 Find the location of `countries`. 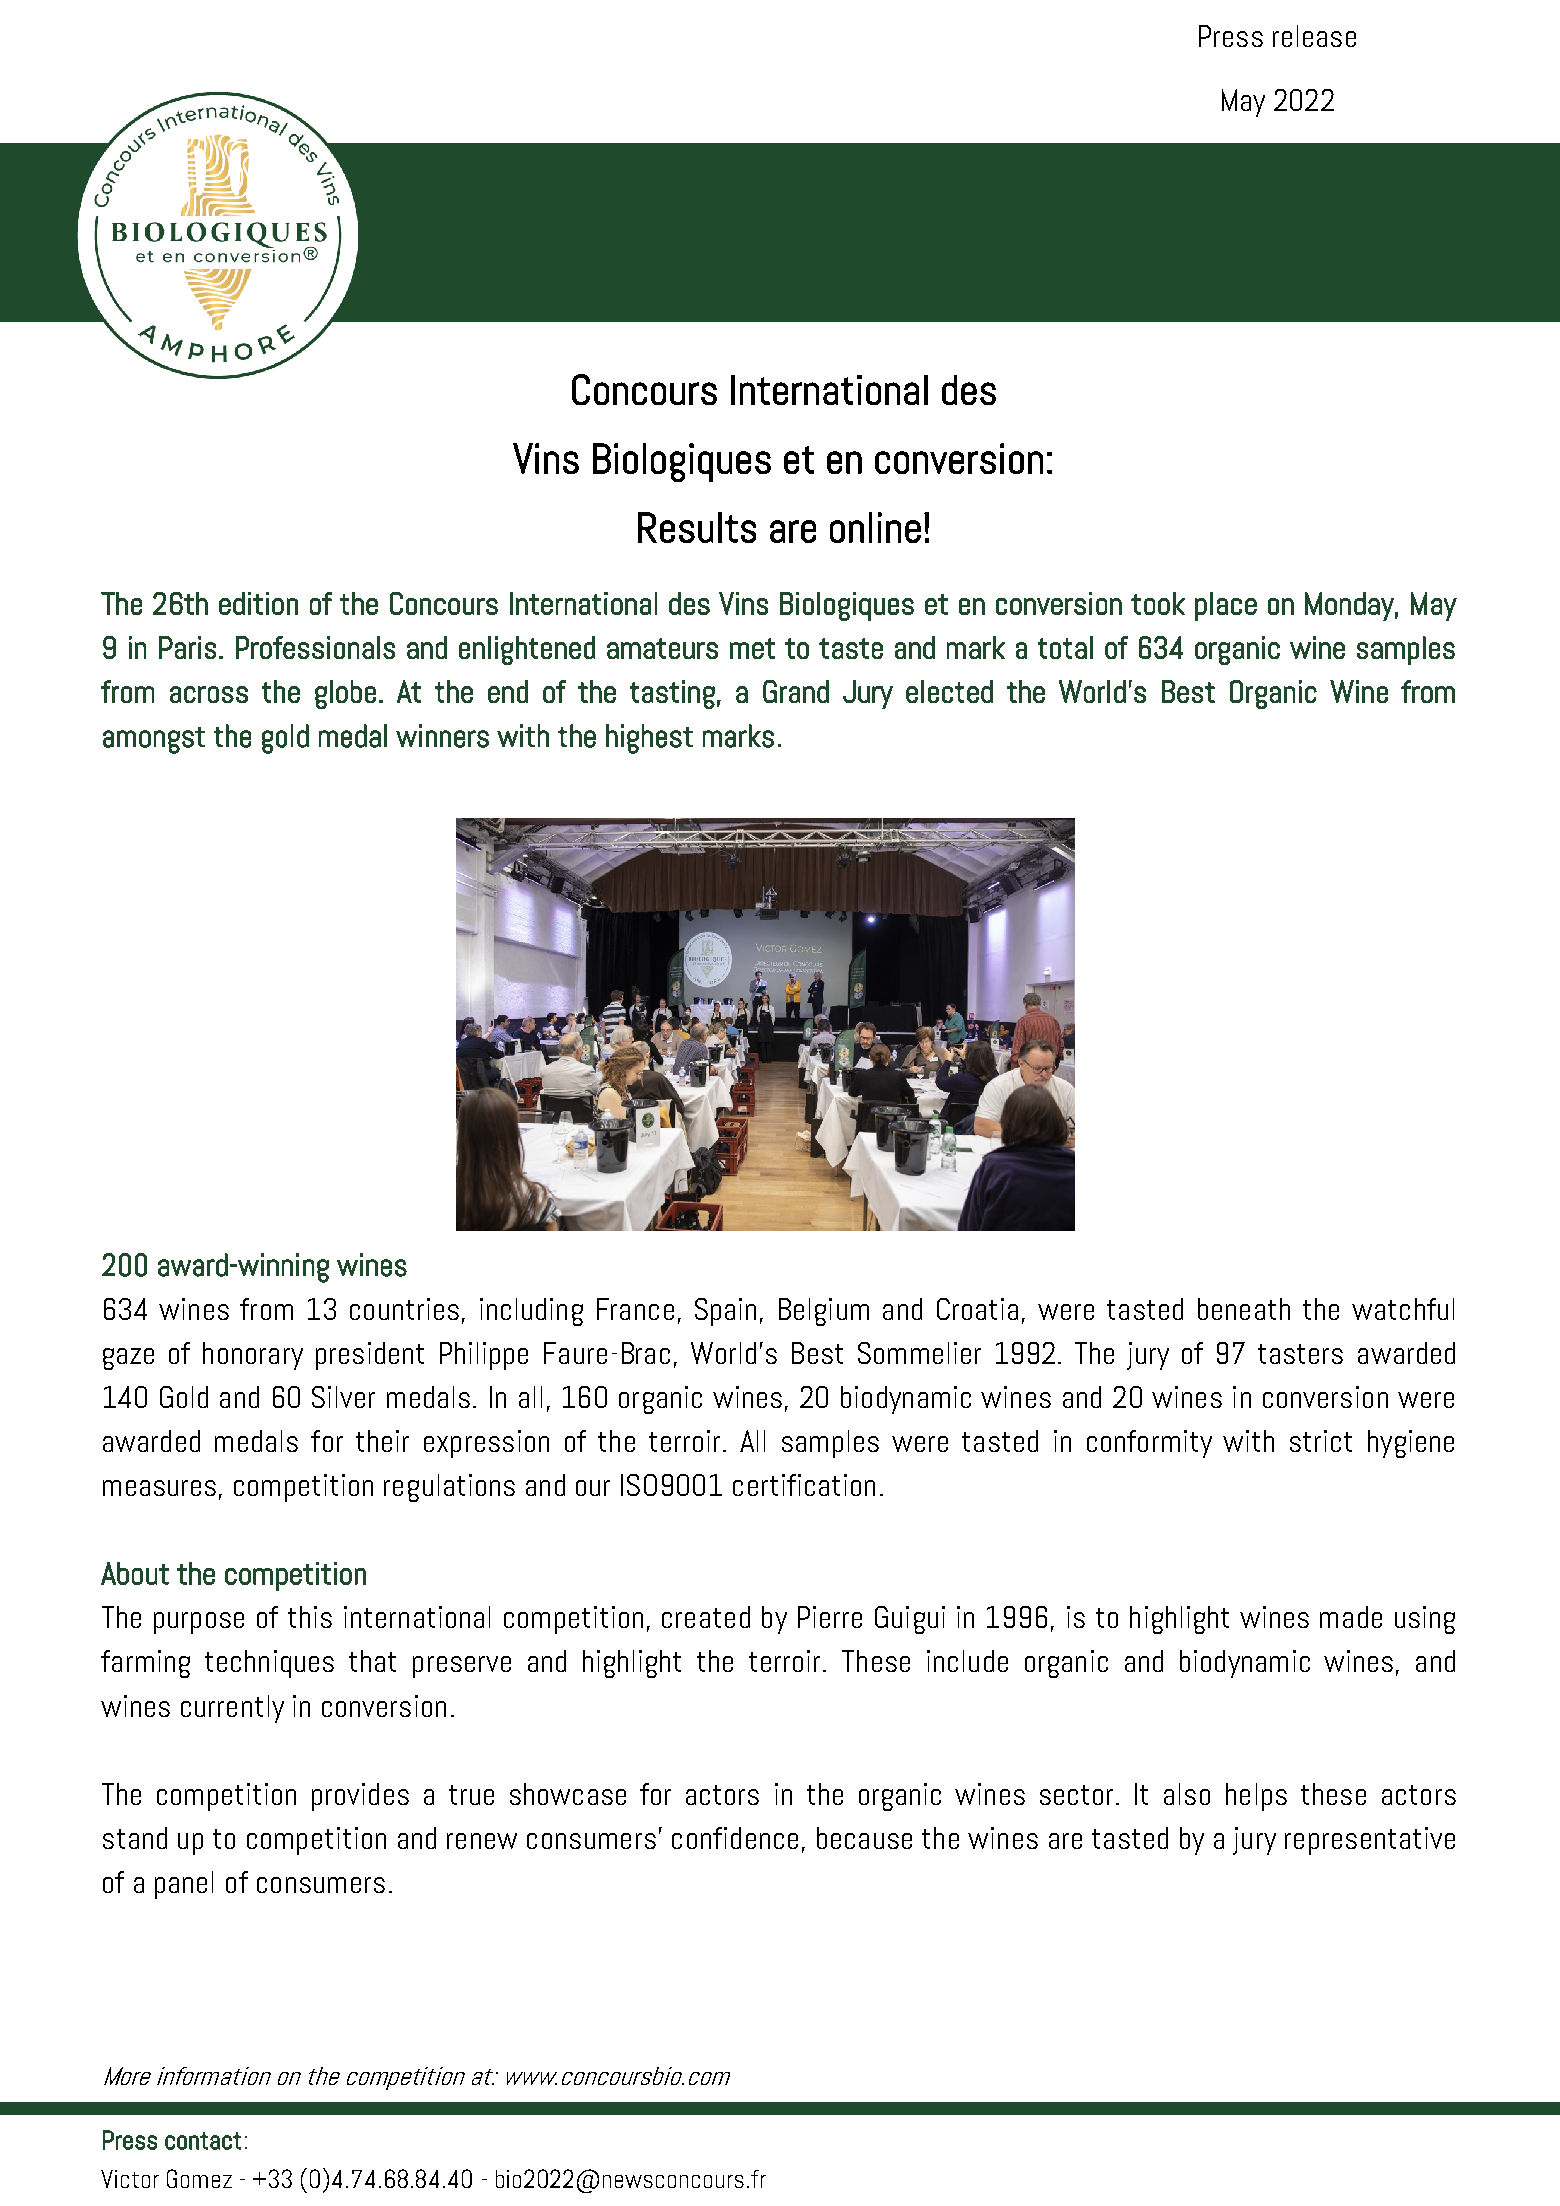

countries is located at coordinates (404, 1309).
